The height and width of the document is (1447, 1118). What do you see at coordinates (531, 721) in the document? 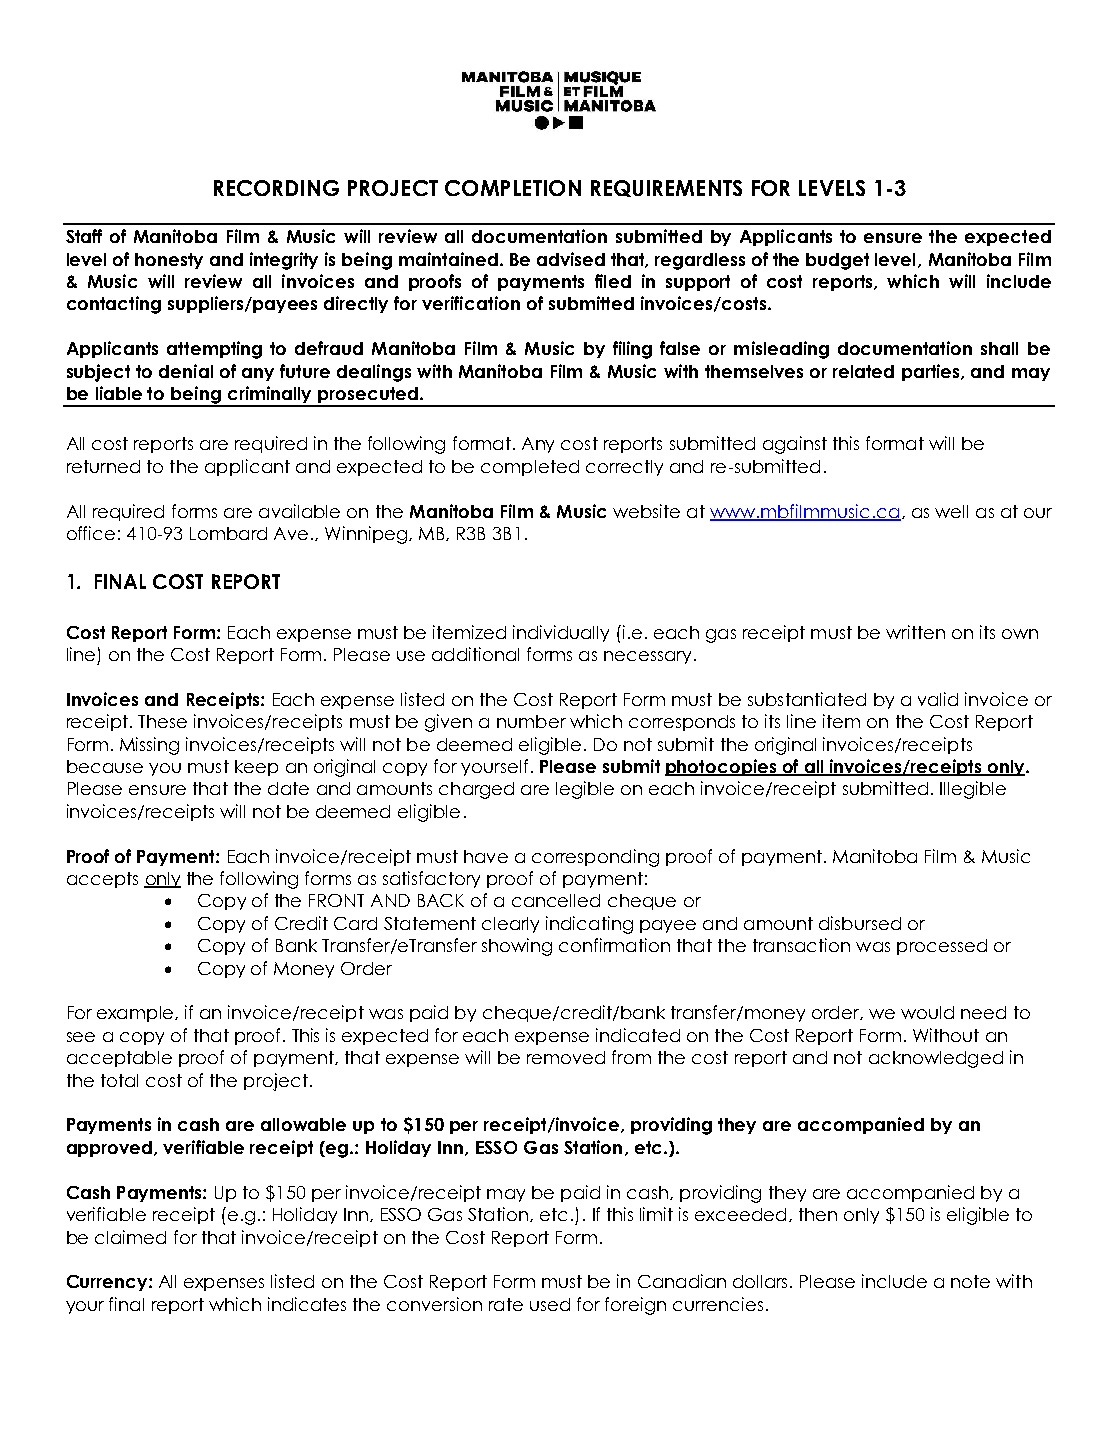
I see `number` at bounding box center [531, 721].
